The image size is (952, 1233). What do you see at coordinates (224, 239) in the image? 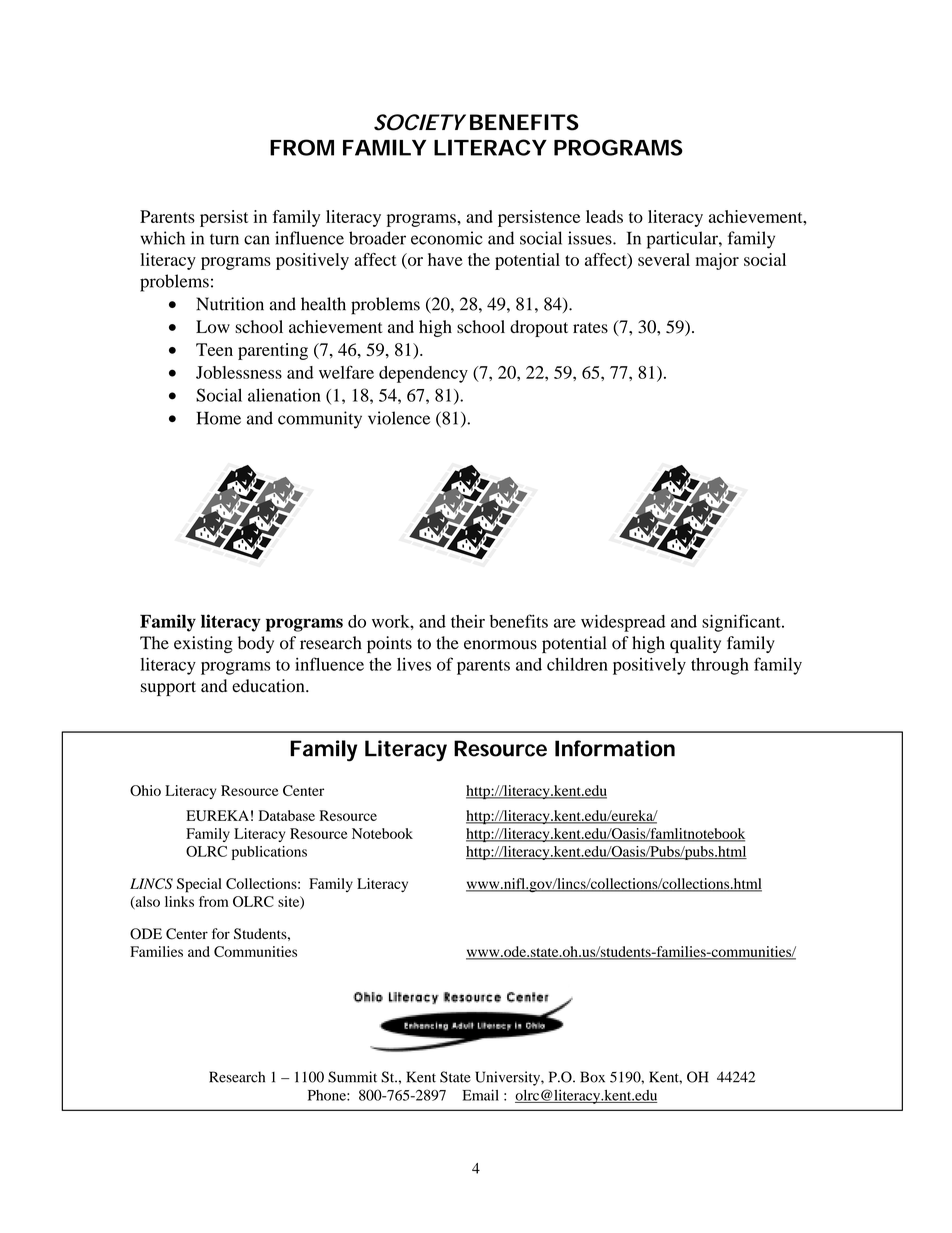
I see `turn` at bounding box center [224, 239].
